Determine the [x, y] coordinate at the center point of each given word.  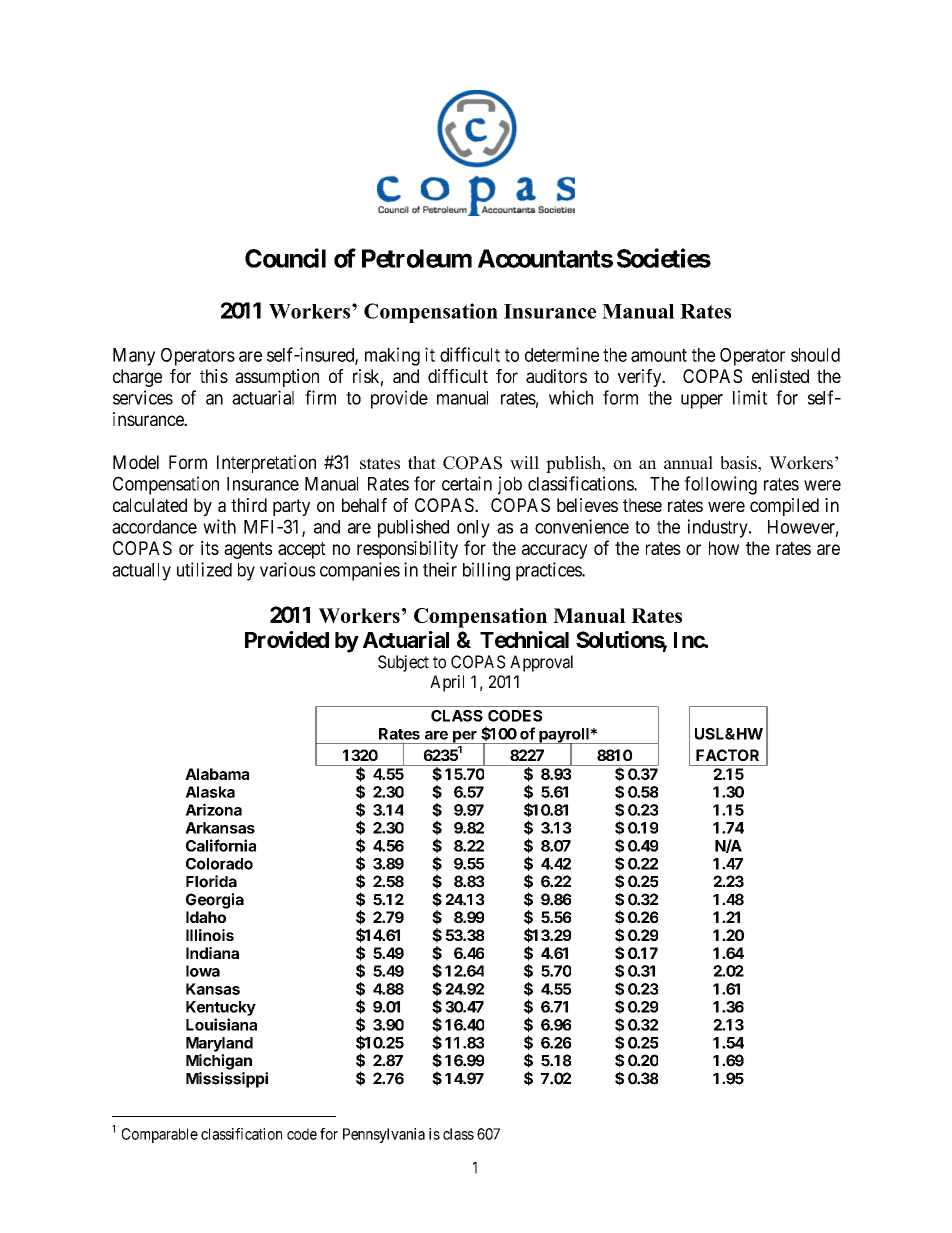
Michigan [219, 1062]
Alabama [217, 774]
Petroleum [417, 258]
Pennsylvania [384, 1135]
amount [659, 355]
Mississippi [227, 1080]
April [447, 683]
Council [285, 258]
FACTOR [727, 755]
